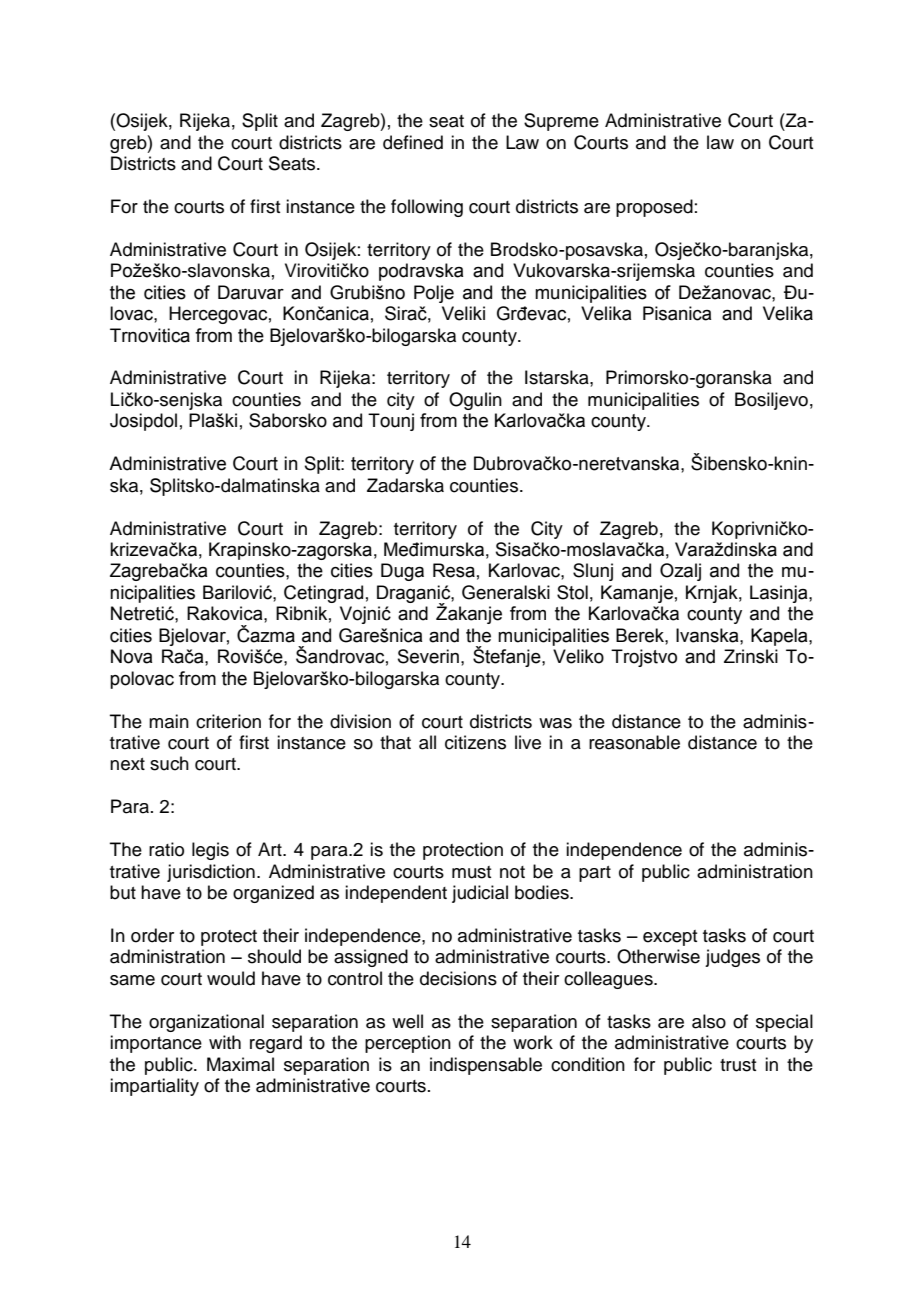  I want to click on Zadarska, so click(405, 485).
